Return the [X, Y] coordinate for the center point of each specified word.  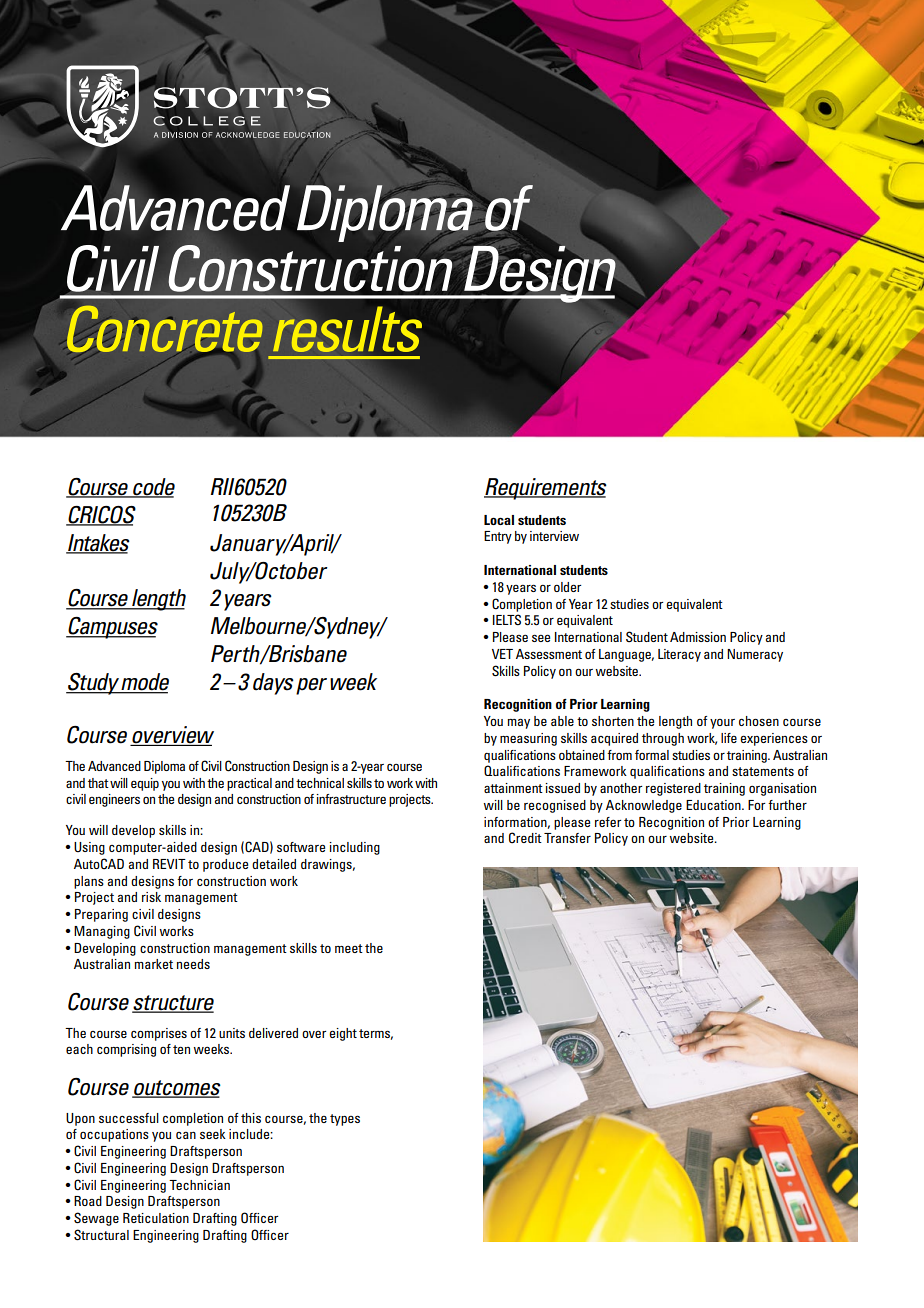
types [345, 1120]
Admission [698, 637]
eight [343, 1034]
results [347, 329]
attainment [513, 788]
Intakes [98, 543]
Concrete [163, 330]
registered [673, 789]
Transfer [567, 838]
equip [145, 784]
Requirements [545, 489]
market [153, 964]
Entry [498, 537]
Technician [199, 1185]
